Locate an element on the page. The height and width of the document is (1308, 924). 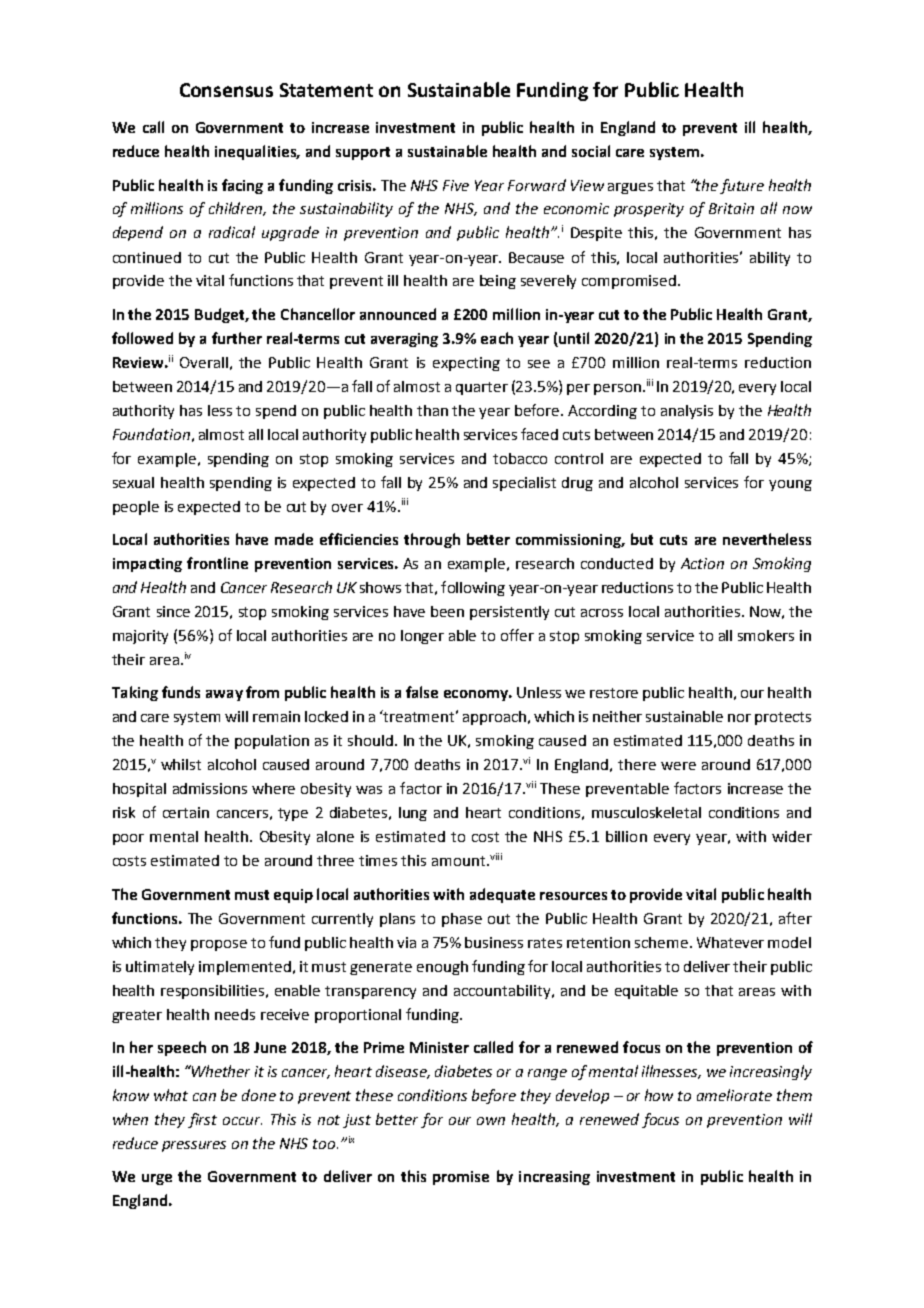
expecting is located at coordinates (466, 364).
